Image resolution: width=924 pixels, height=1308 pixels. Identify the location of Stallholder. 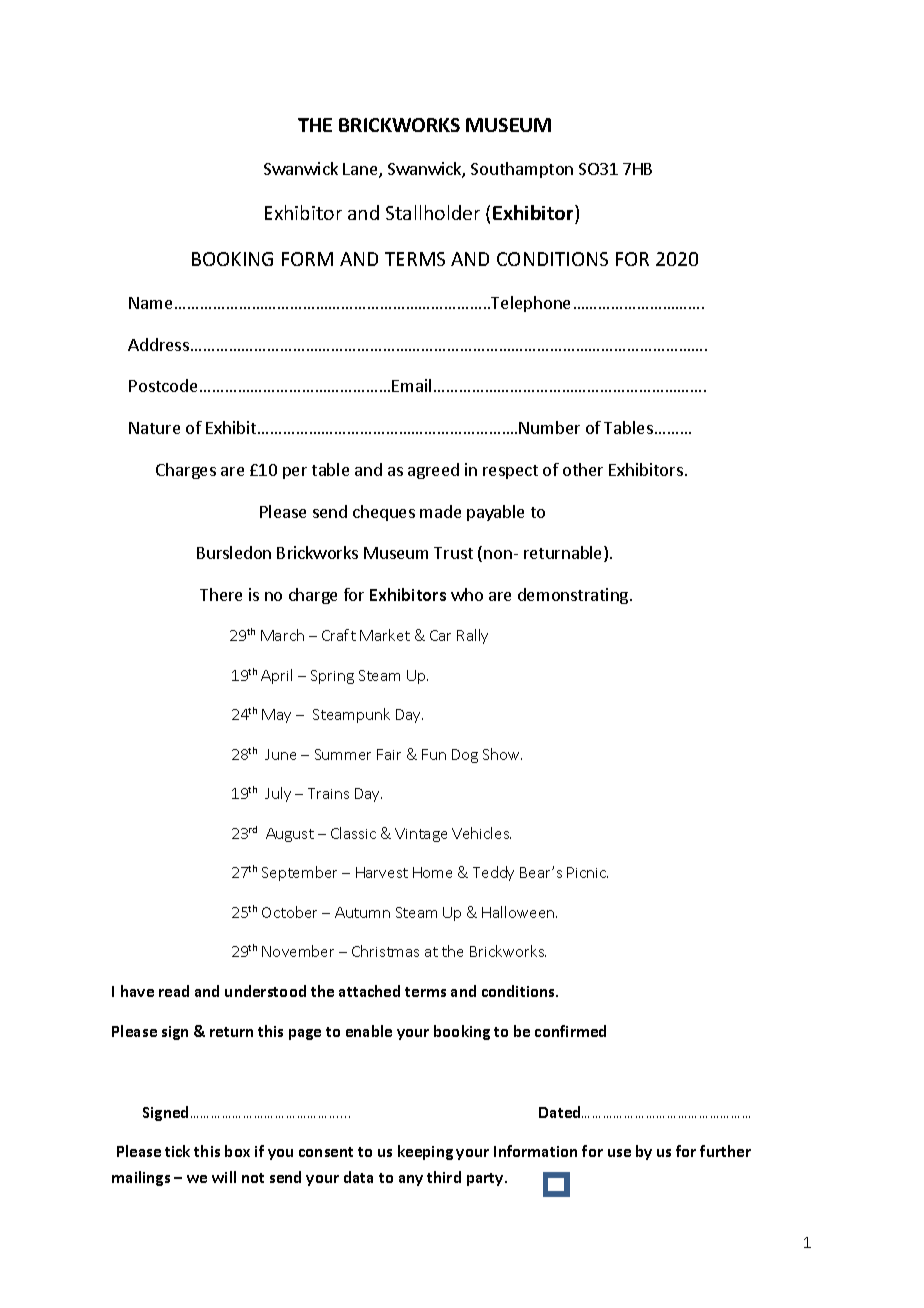
(433, 212).
